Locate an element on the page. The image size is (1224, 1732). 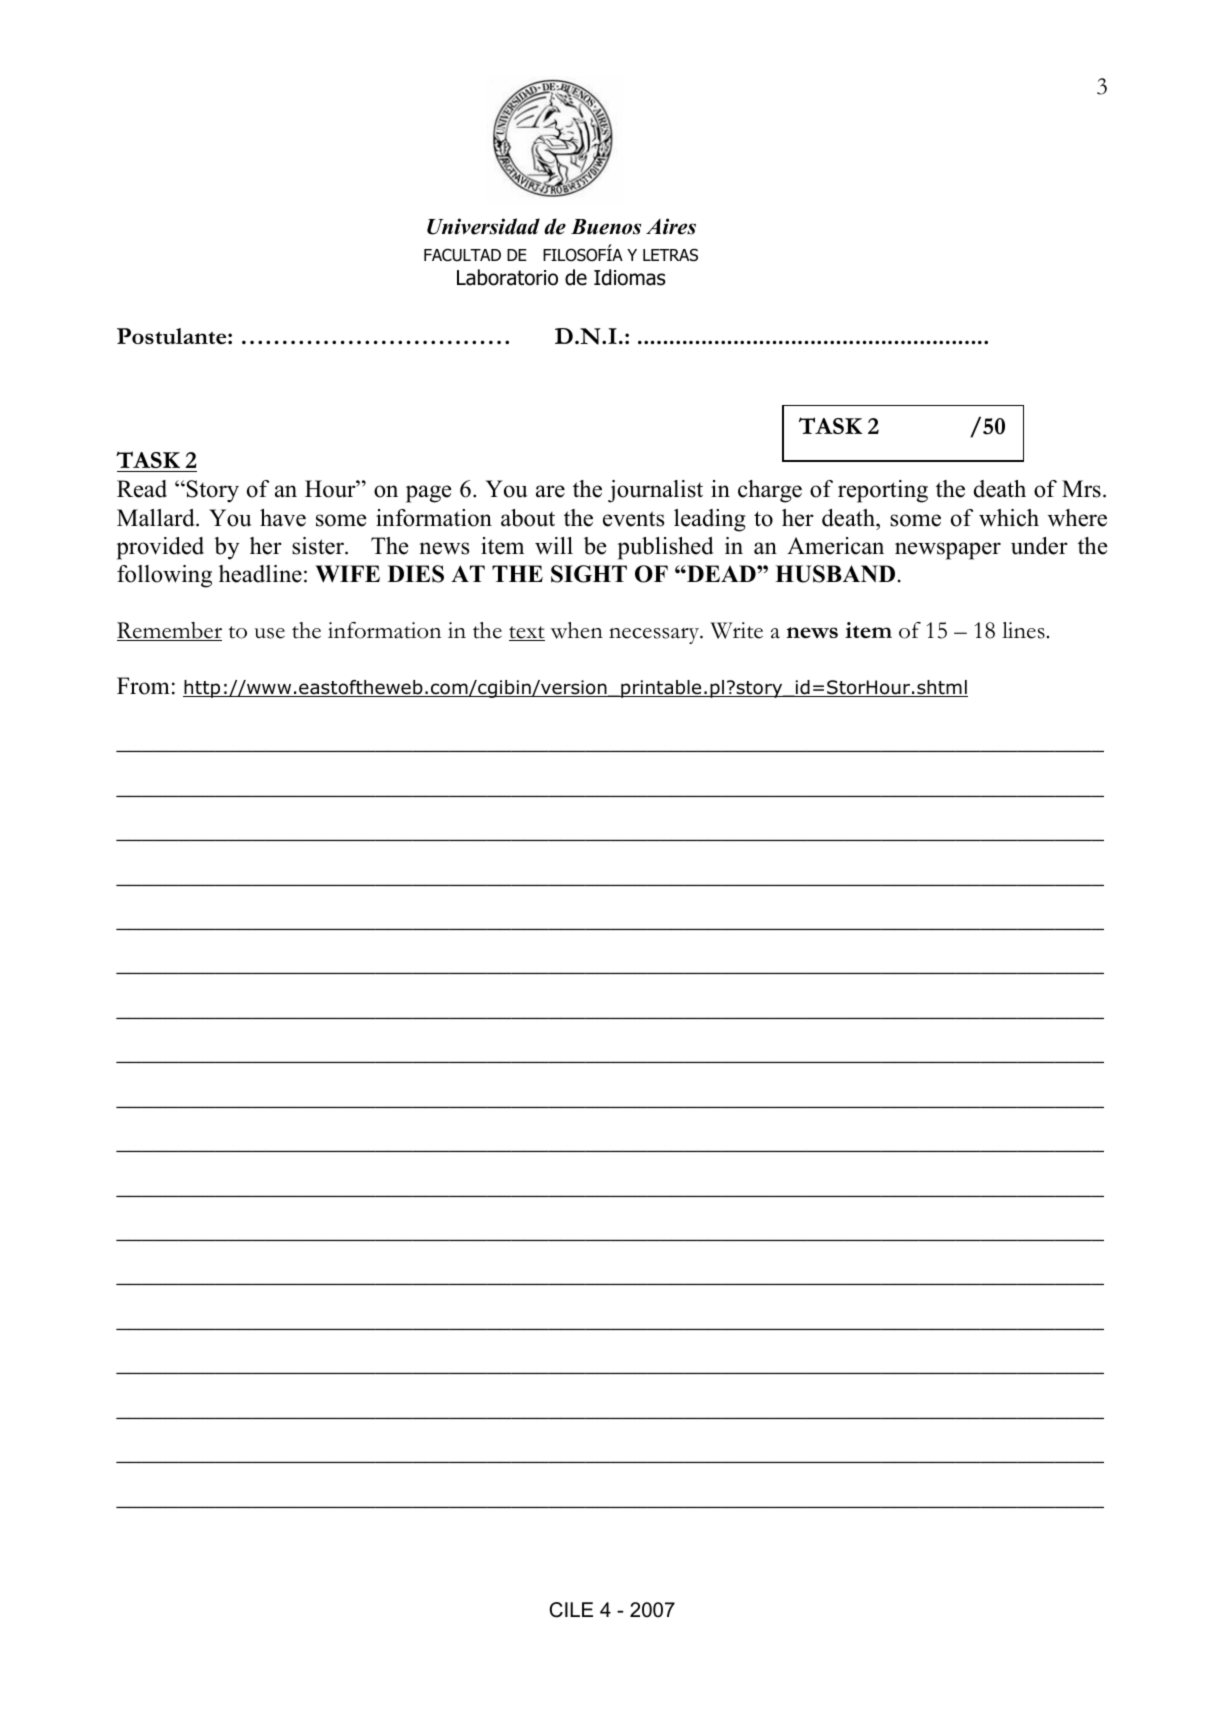
FACULTAD is located at coordinates (462, 255).
